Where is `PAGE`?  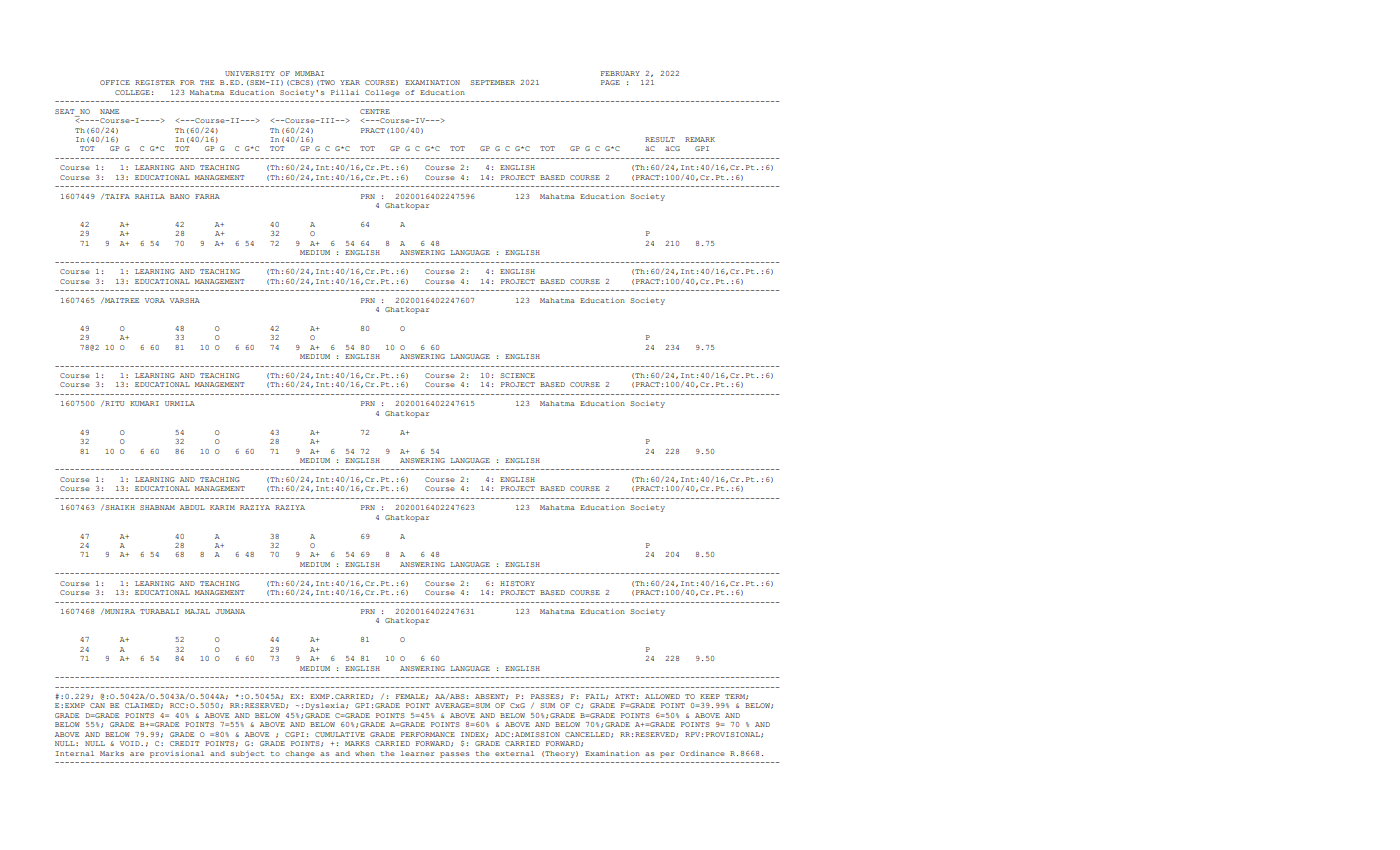 PAGE is located at coordinates (610, 82).
